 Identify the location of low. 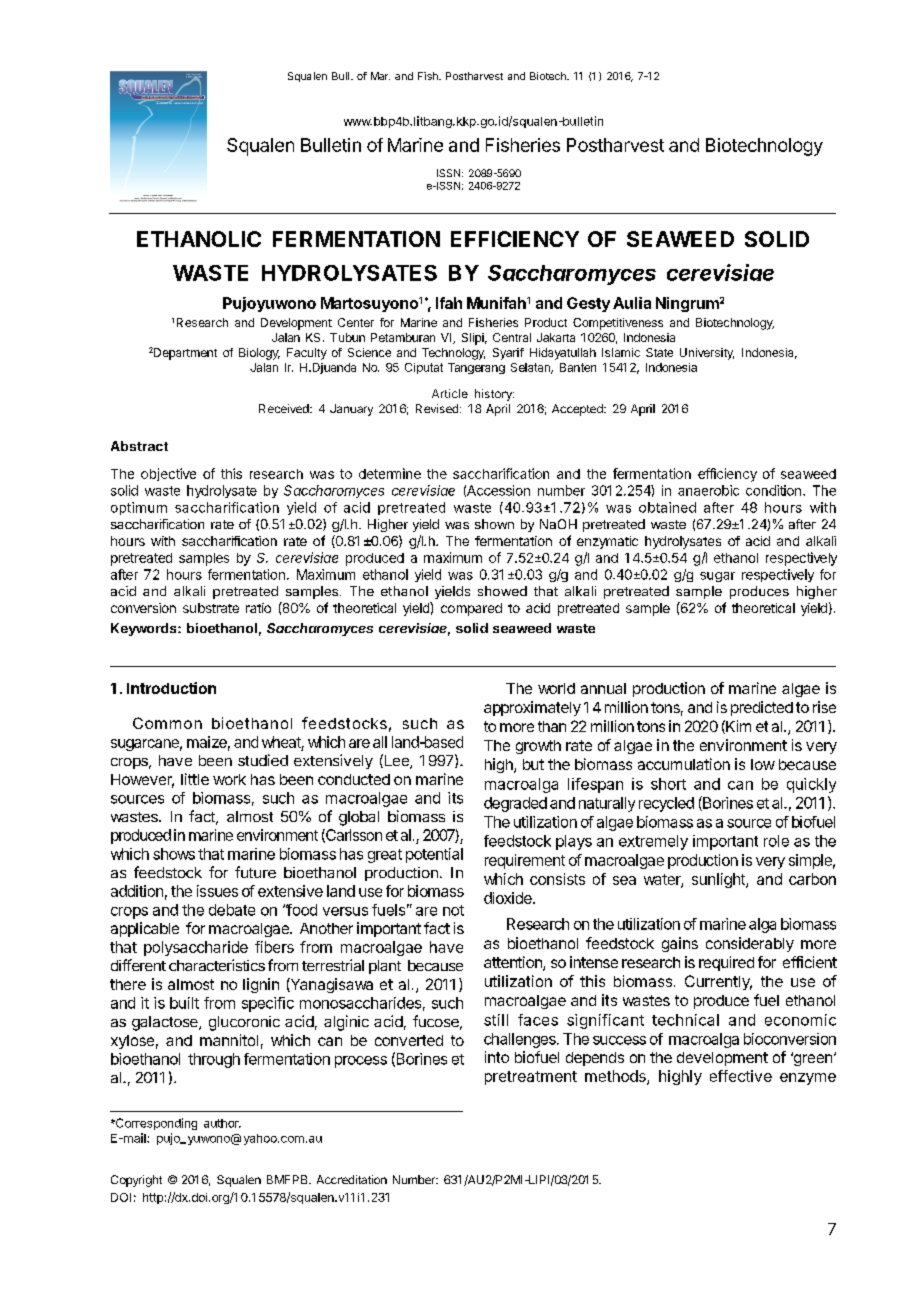
(763, 764).
